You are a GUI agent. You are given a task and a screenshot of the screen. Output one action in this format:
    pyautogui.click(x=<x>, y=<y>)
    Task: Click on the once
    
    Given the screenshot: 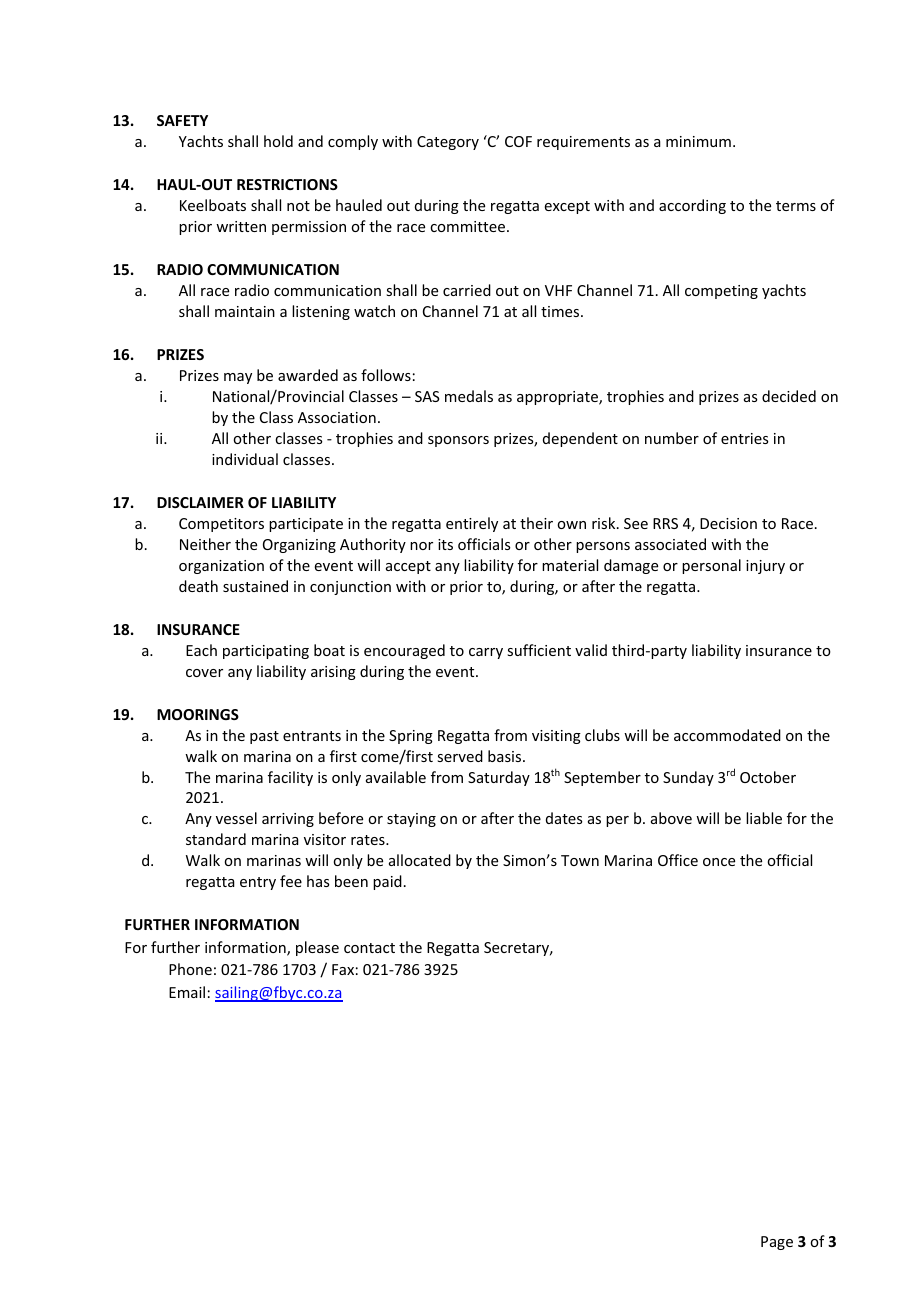 What is the action you would take?
    pyautogui.click(x=719, y=862)
